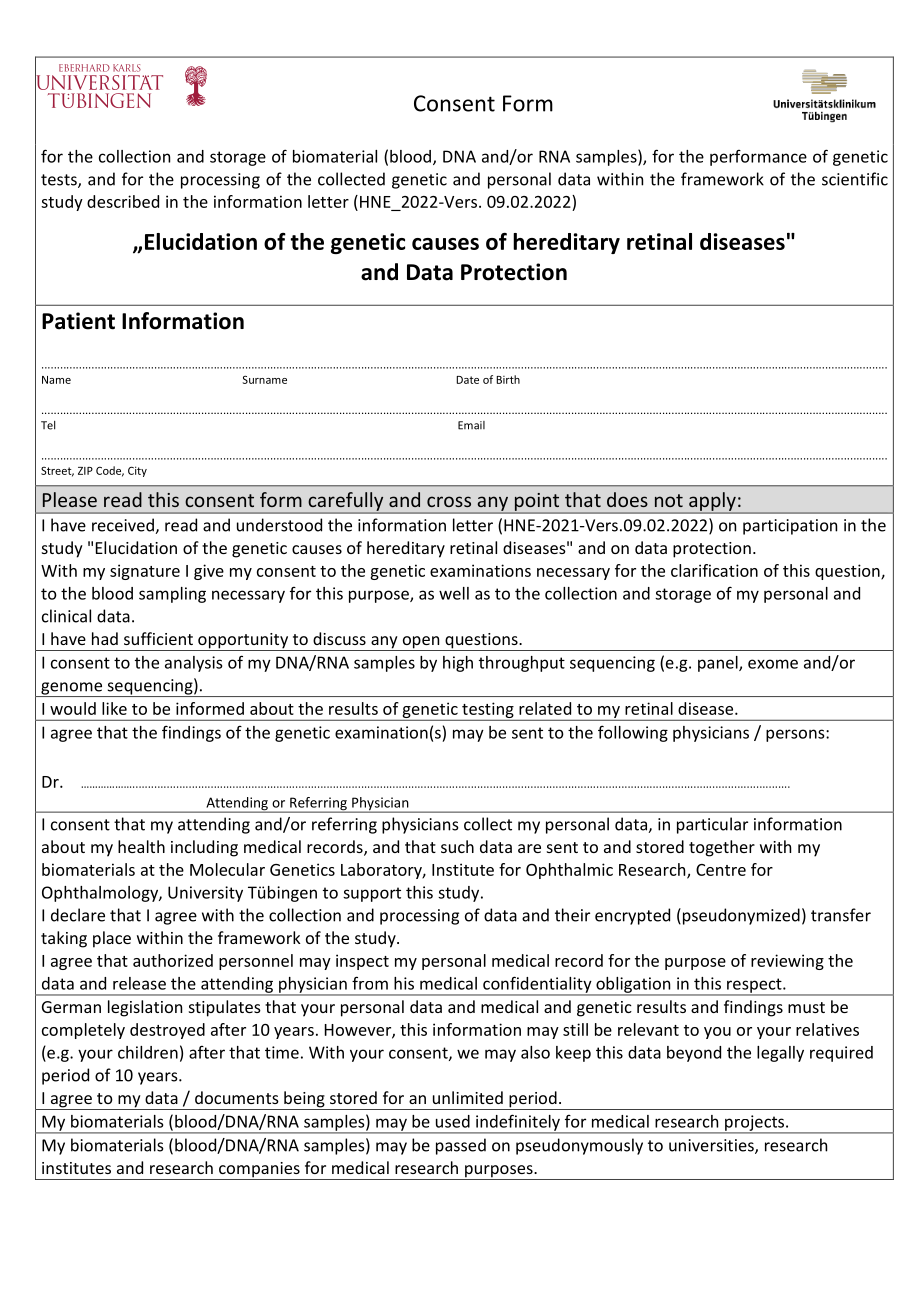 The image size is (924, 1308). What do you see at coordinates (722, 848) in the screenshot?
I see `together` at bounding box center [722, 848].
